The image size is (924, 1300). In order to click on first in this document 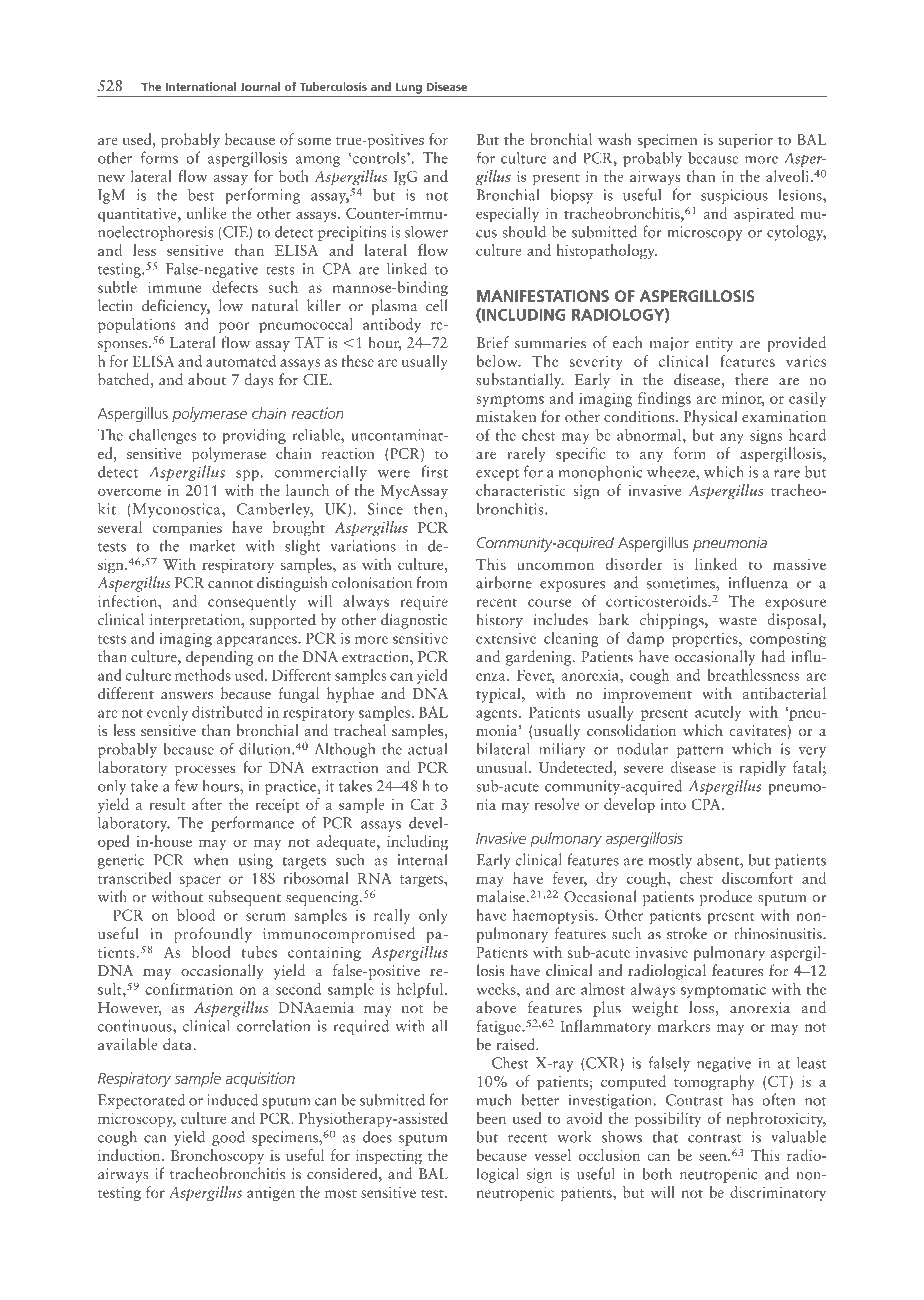, I will do `click(434, 471)`.
